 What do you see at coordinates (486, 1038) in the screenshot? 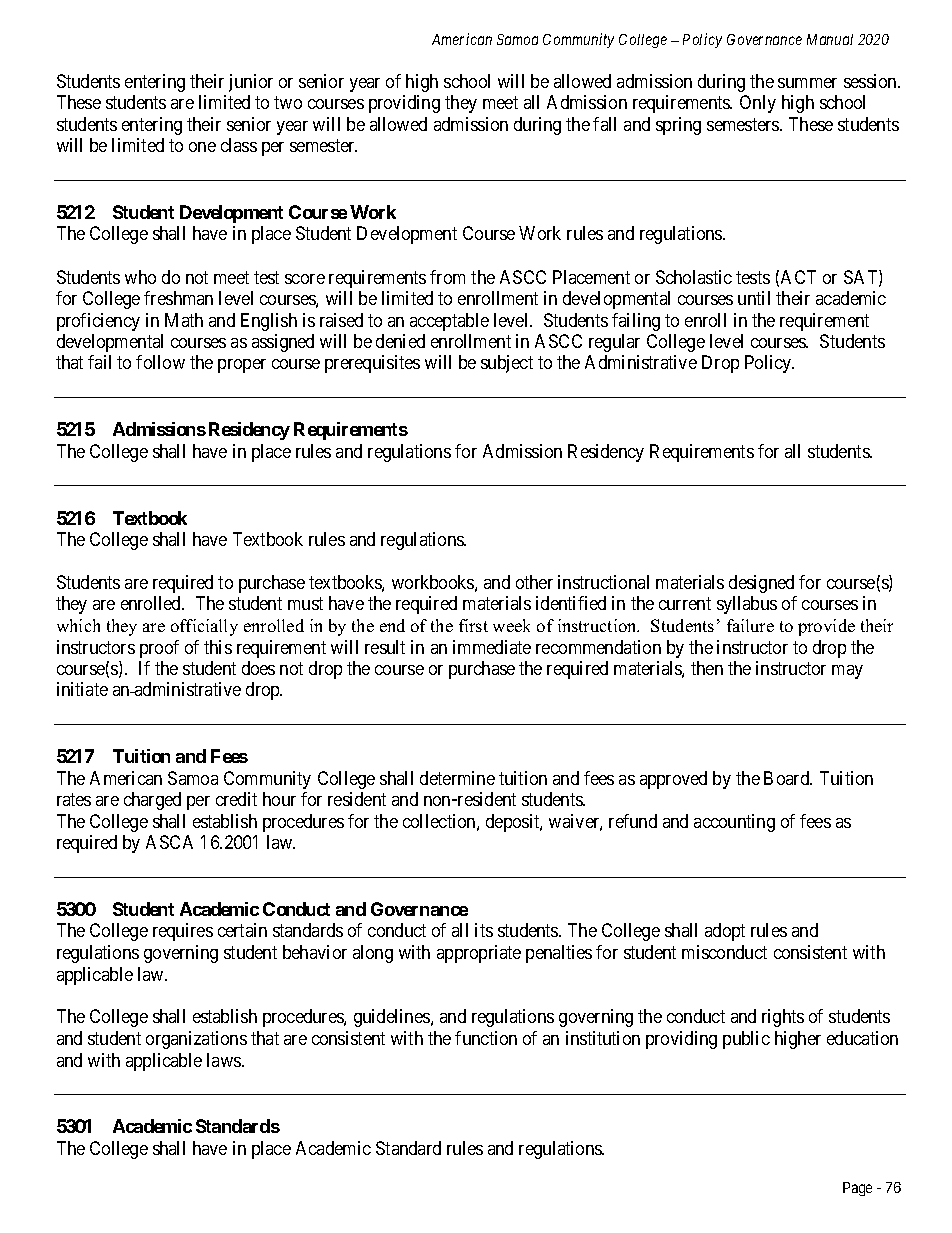
I see `function` at bounding box center [486, 1038].
